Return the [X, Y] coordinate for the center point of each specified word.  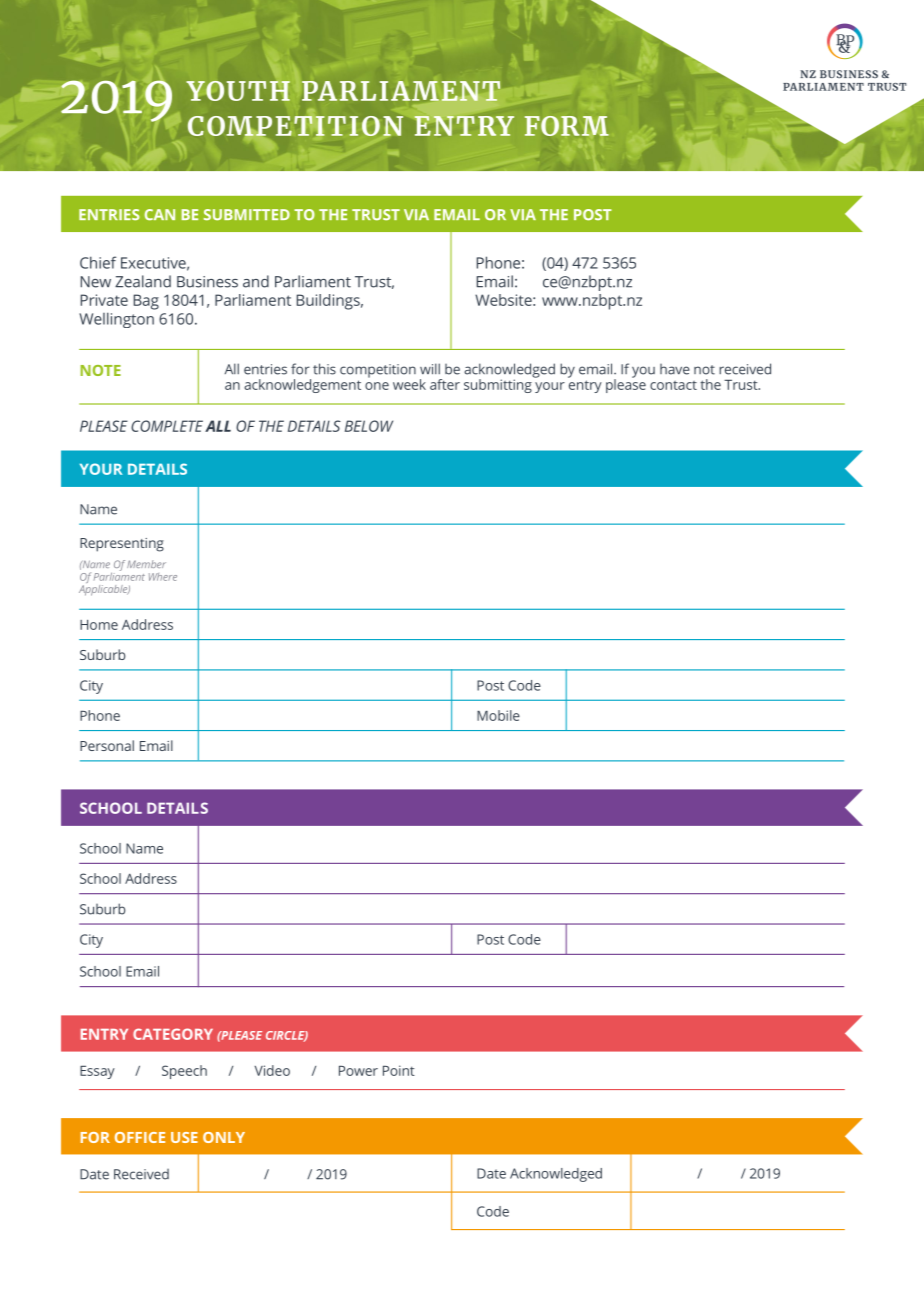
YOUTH [238, 91]
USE [184, 1137]
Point [399, 1070]
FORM [567, 126]
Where [163, 577]
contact [673, 385]
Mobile [498, 715]
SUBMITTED [247, 215]
